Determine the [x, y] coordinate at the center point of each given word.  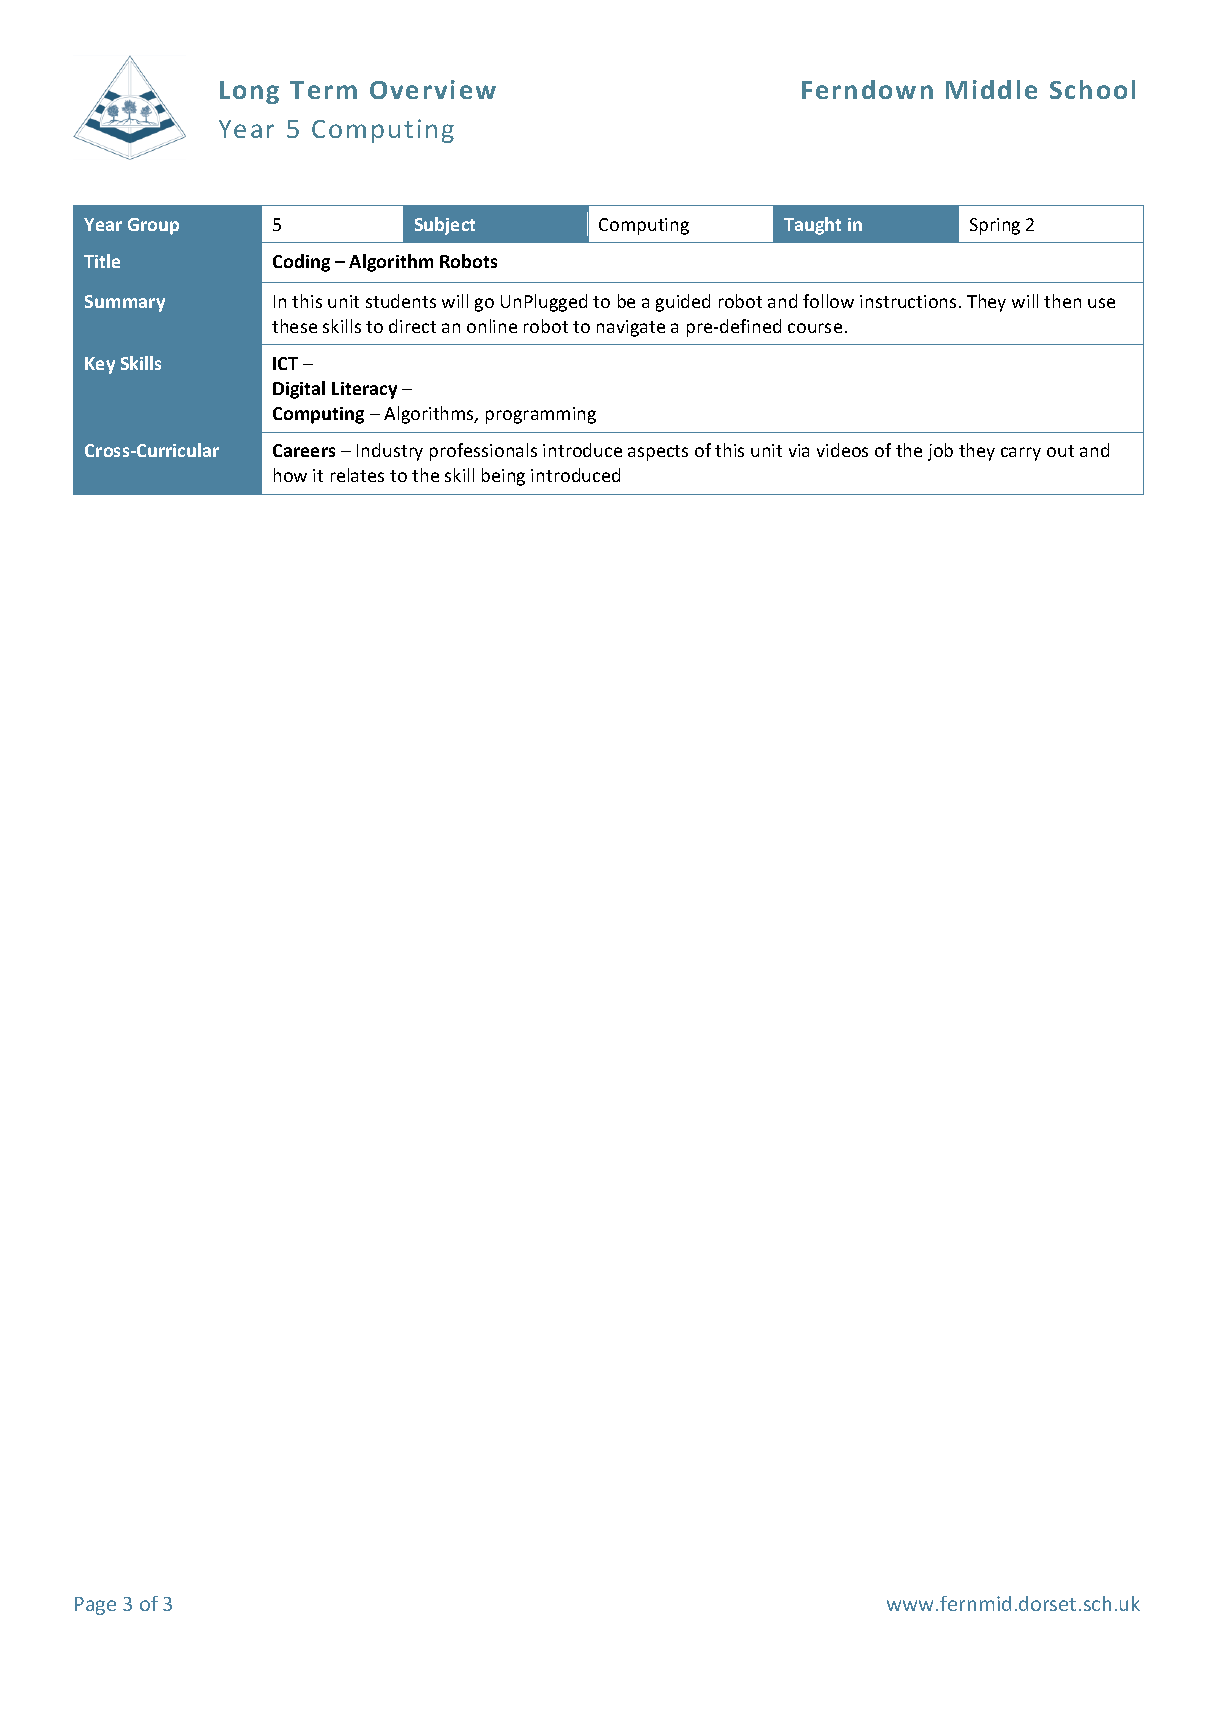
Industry [390, 452]
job [940, 452]
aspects [658, 453]
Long [249, 92]
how [290, 475]
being [503, 477]
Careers [304, 450]
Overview [433, 89]
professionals [483, 452]
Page [95, 1606]
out [1060, 451]
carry [1021, 454]
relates [357, 475]
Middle [991, 89]
